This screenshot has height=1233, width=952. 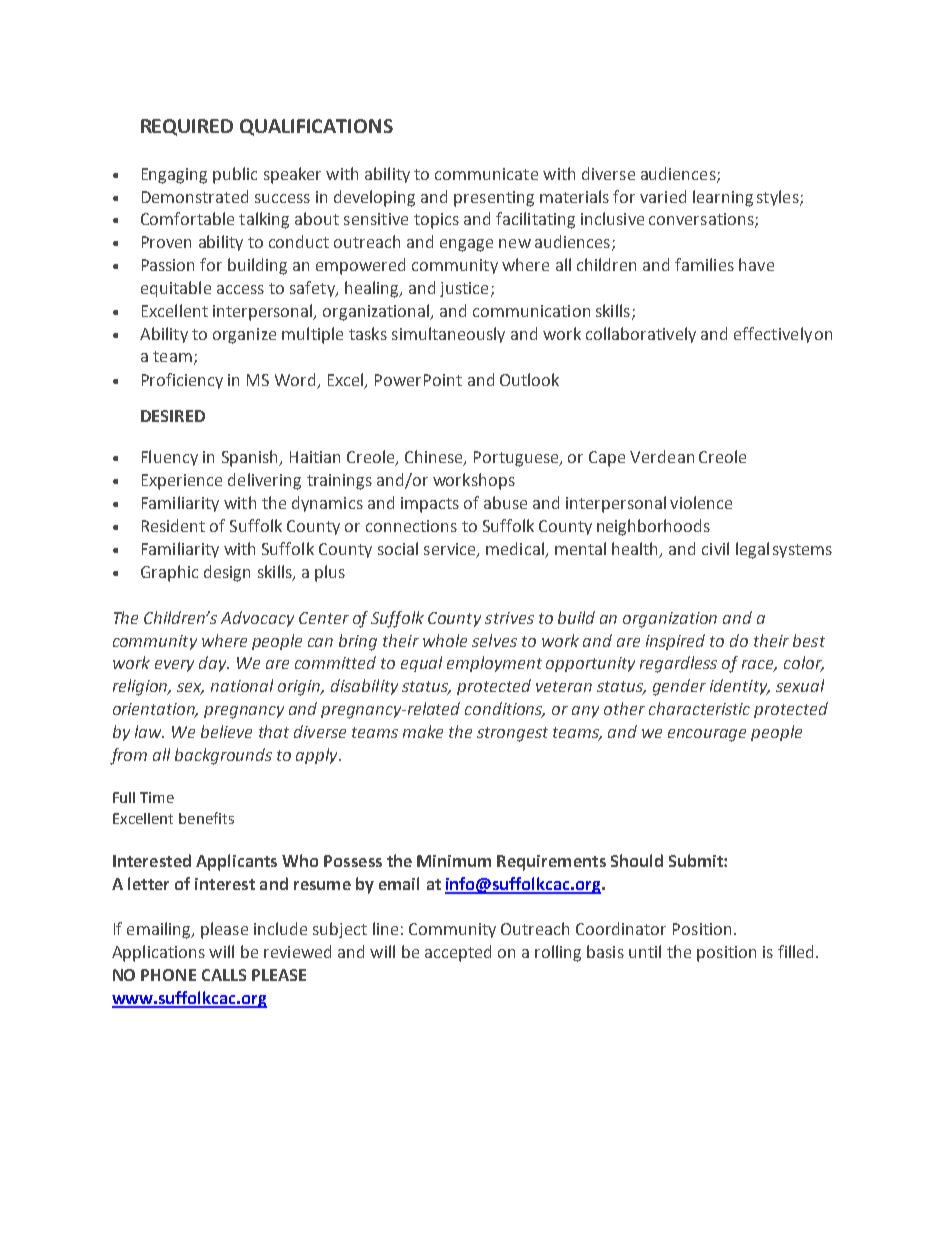 What do you see at coordinates (797, 951) in the screenshot?
I see `filled` at bounding box center [797, 951].
